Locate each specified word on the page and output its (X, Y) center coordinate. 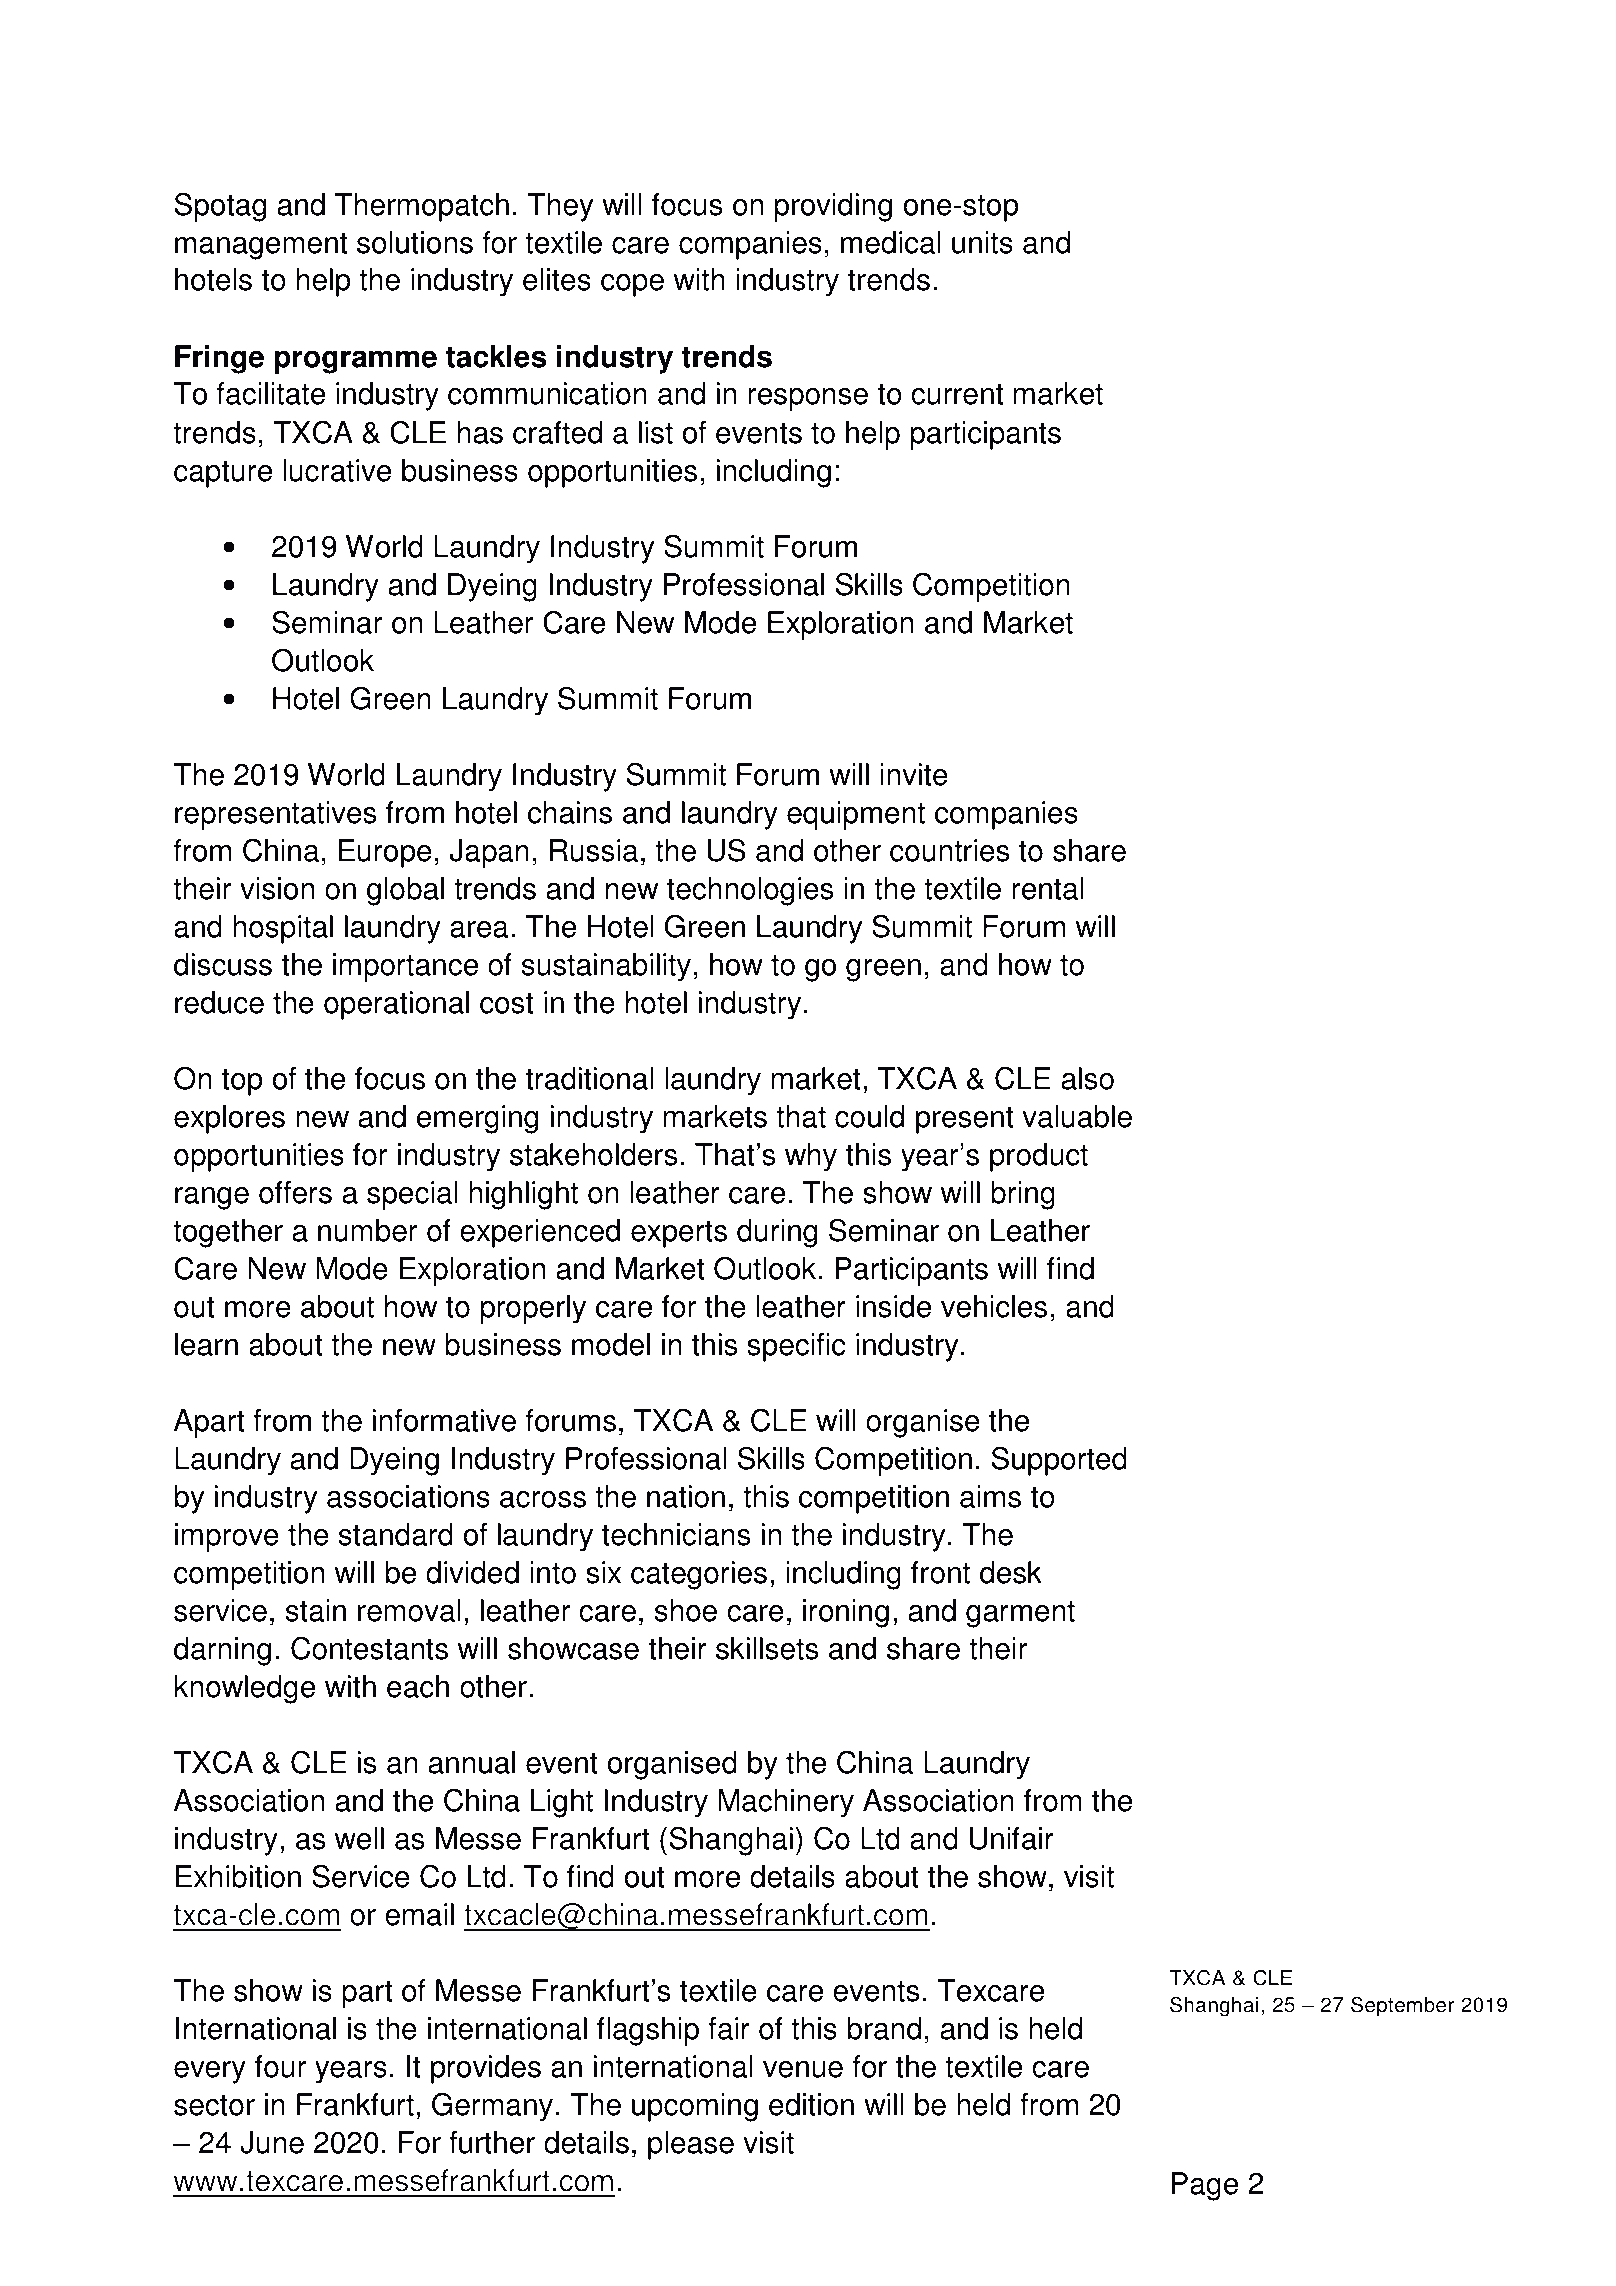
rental (1048, 888)
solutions (415, 242)
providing (833, 207)
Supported (1059, 1461)
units (982, 242)
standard (396, 1534)
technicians (676, 1534)
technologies (750, 891)
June (272, 2142)
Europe (385, 853)
